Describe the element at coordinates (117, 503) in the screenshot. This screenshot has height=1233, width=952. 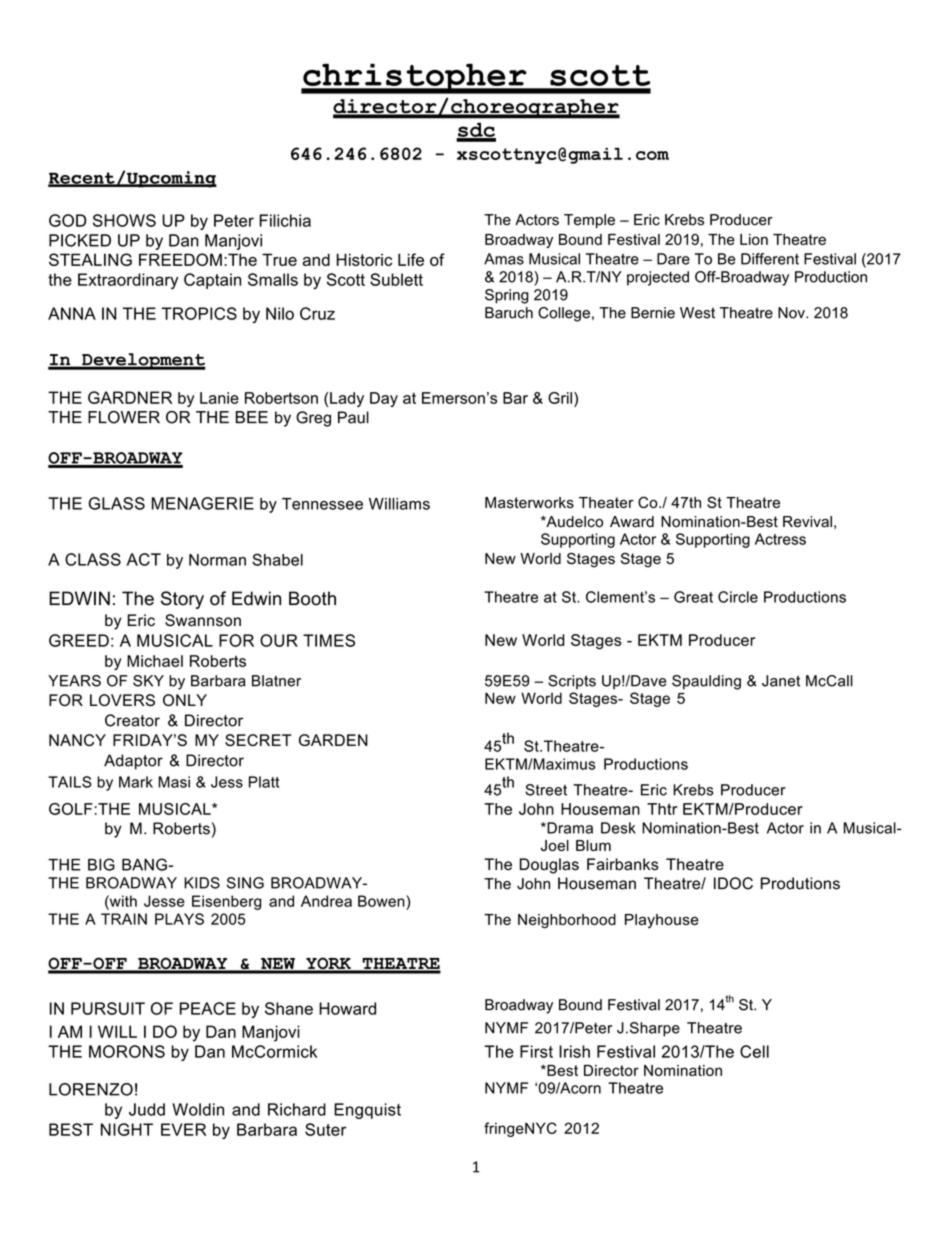
I see `GLASS` at that location.
